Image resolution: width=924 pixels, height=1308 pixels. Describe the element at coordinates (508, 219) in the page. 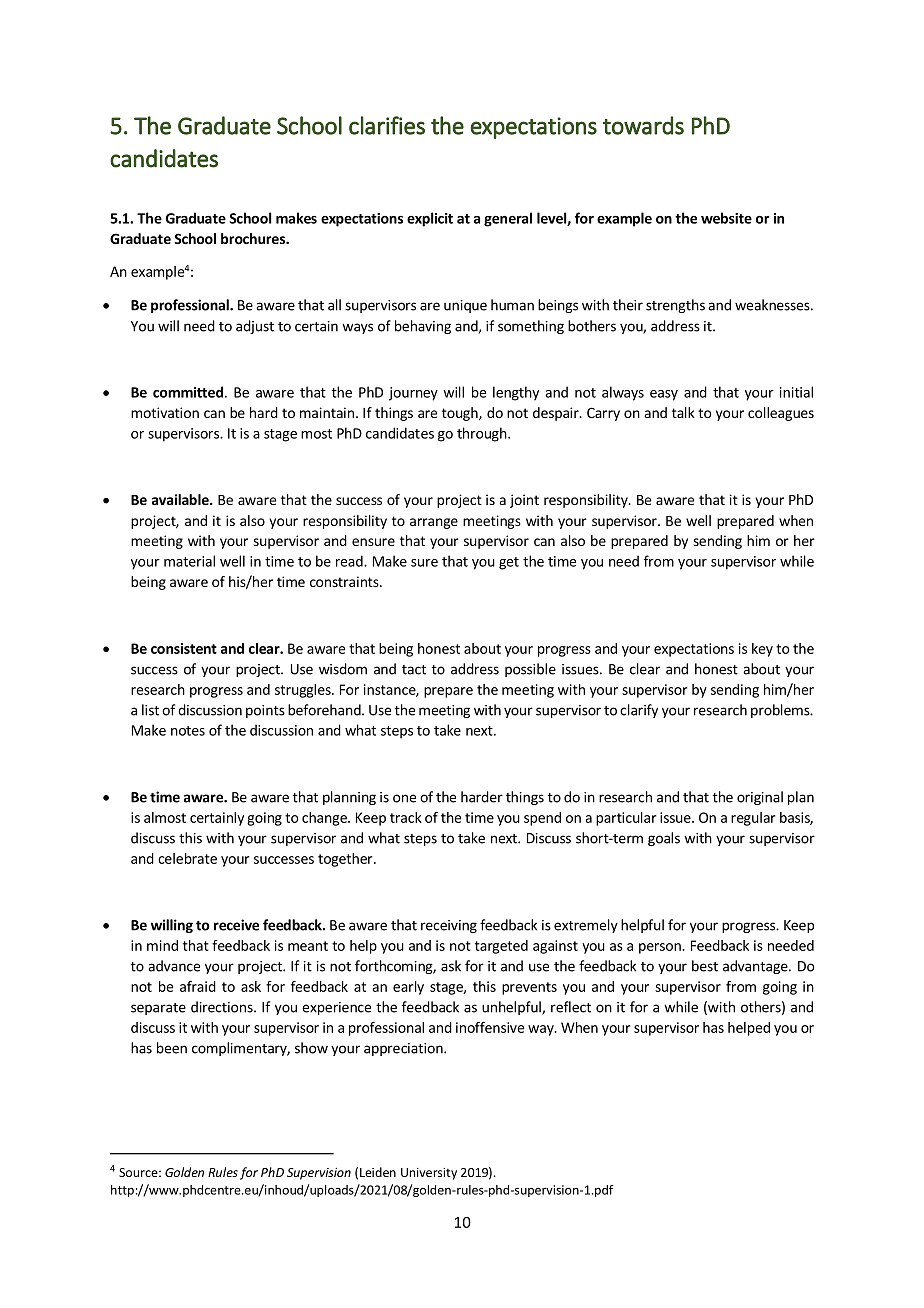

I see `general` at that location.
